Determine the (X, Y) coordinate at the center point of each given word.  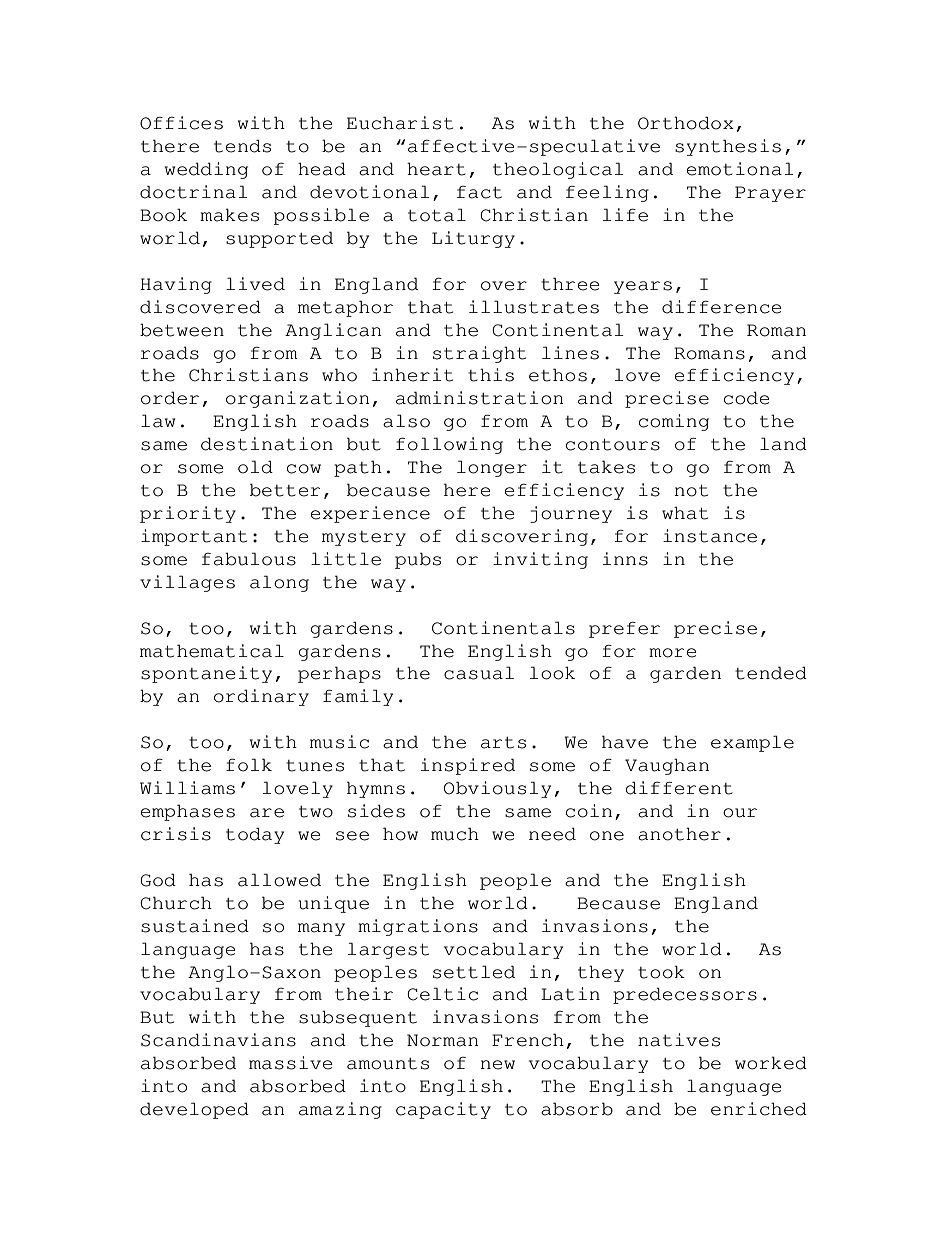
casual (479, 673)
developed (194, 1110)
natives (679, 1040)
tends (242, 146)
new (497, 1065)
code (747, 398)
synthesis (728, 147)
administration (479, 398)
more (673, 653)
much (455, 834)
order (170, 398)
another (679, 834)
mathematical (212, 651)
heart (436, 169)
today (255, 835)
